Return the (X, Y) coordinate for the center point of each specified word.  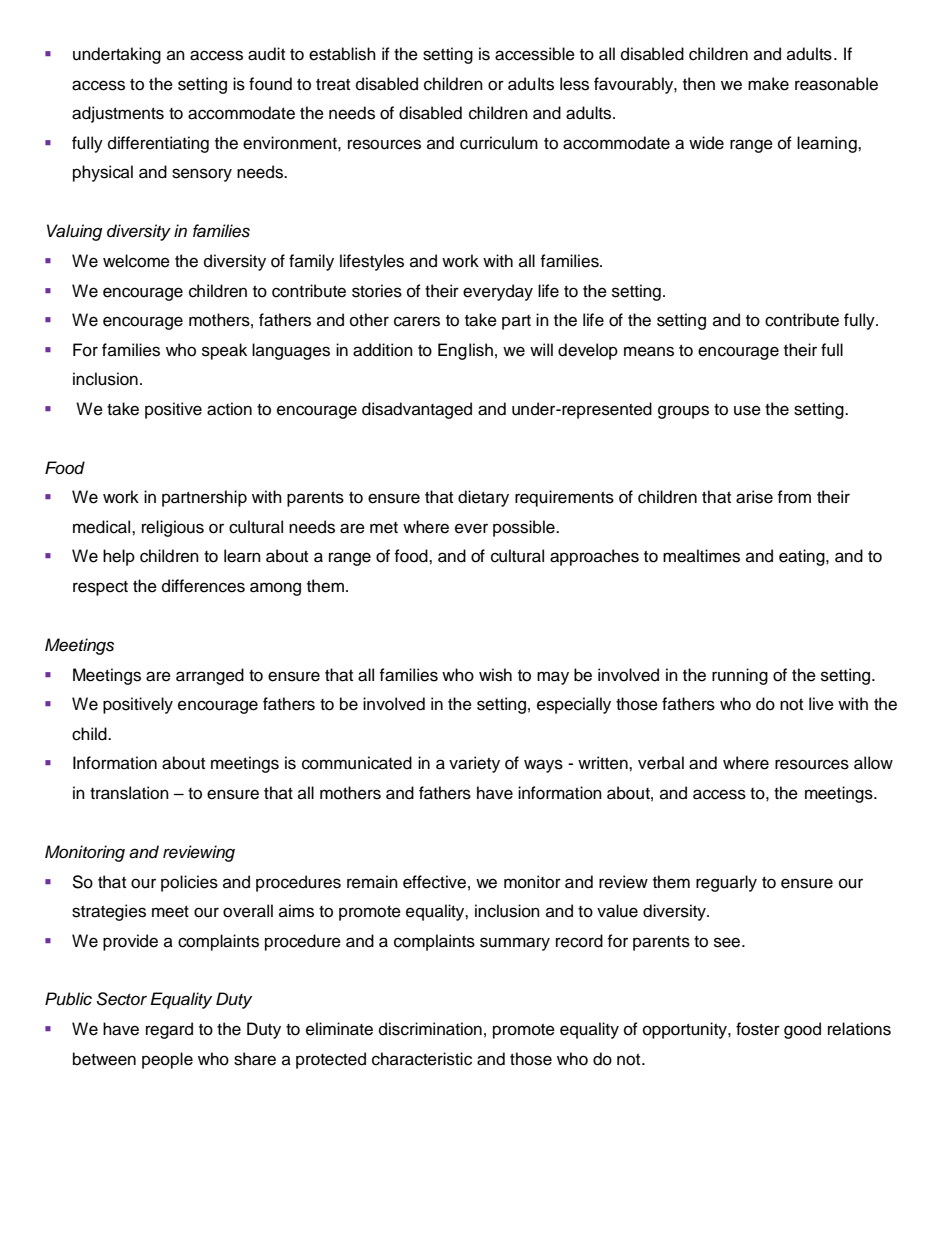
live (821, 704)
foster (758, 1029)
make (768, 84)
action (229, 409)
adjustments (118, 114)
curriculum (499, 143)
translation (129, 793)
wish (495, 675)
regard (169, 1030)
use (747, 410)
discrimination (430, 1029)
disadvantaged (417, 410)
